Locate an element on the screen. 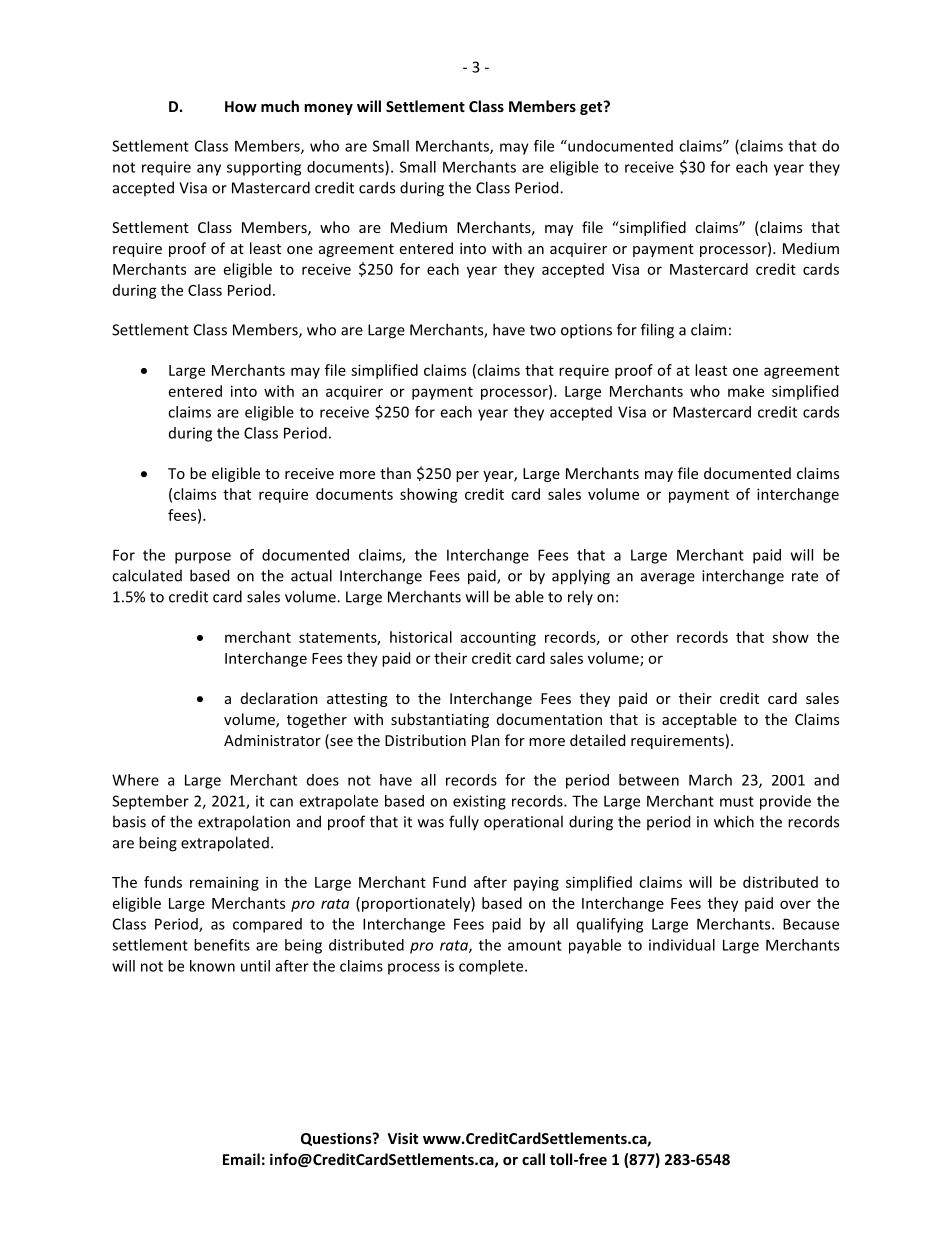  must is located at coordinates (737, 801).
